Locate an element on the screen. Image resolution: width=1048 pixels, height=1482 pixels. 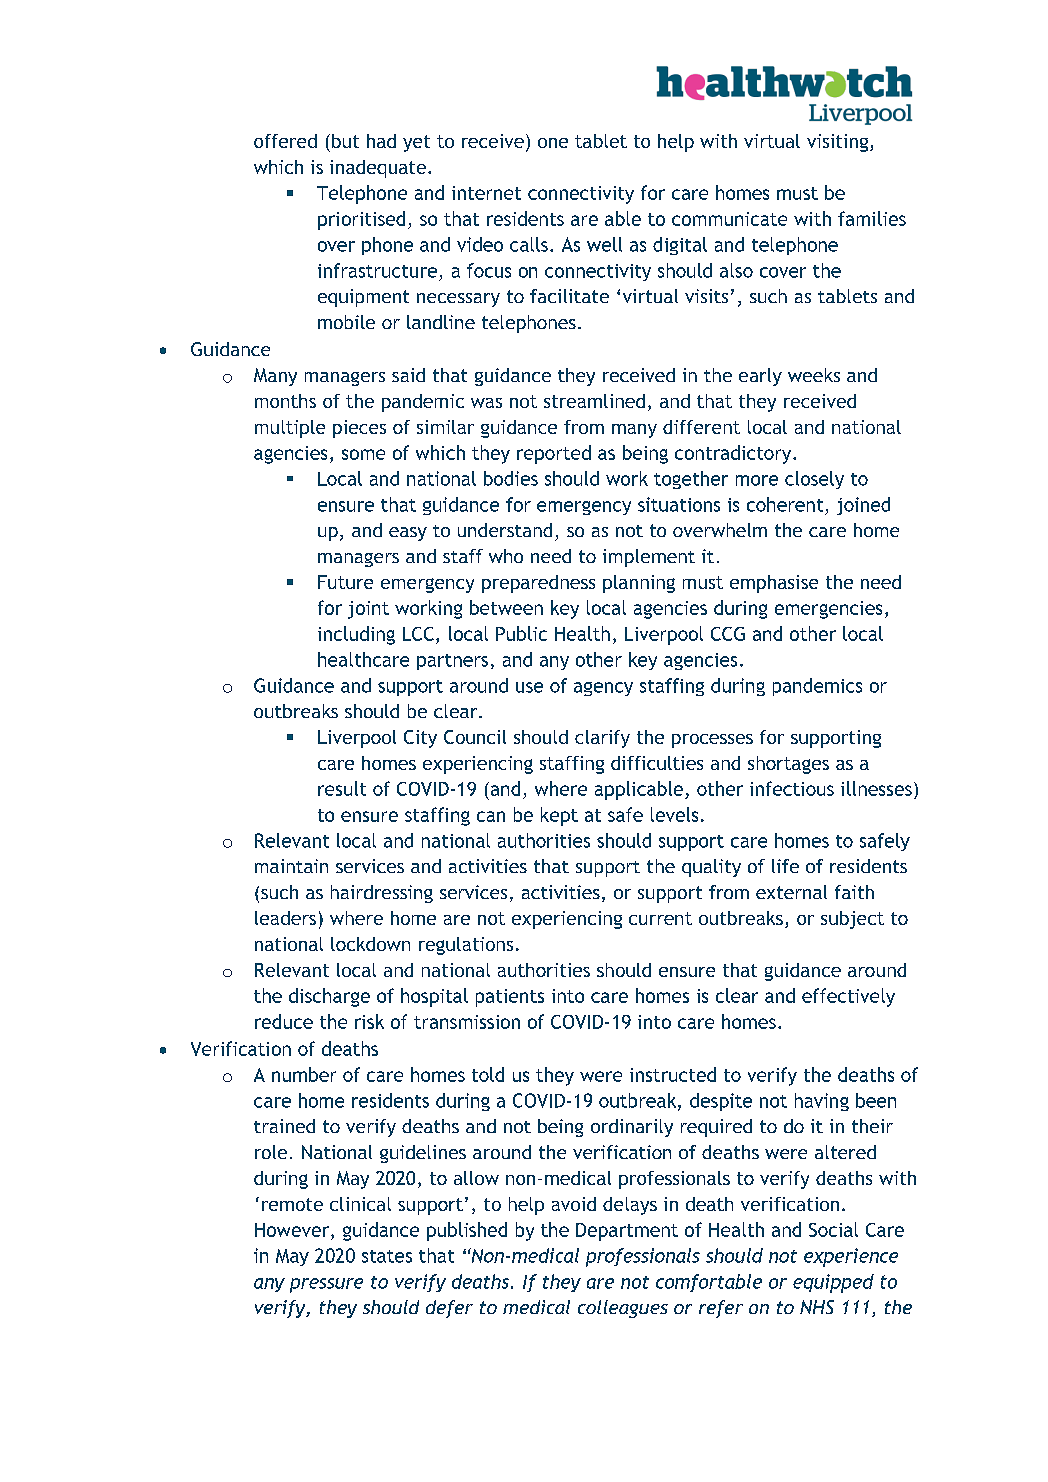
visiting is located at coordinates (839, 143).
